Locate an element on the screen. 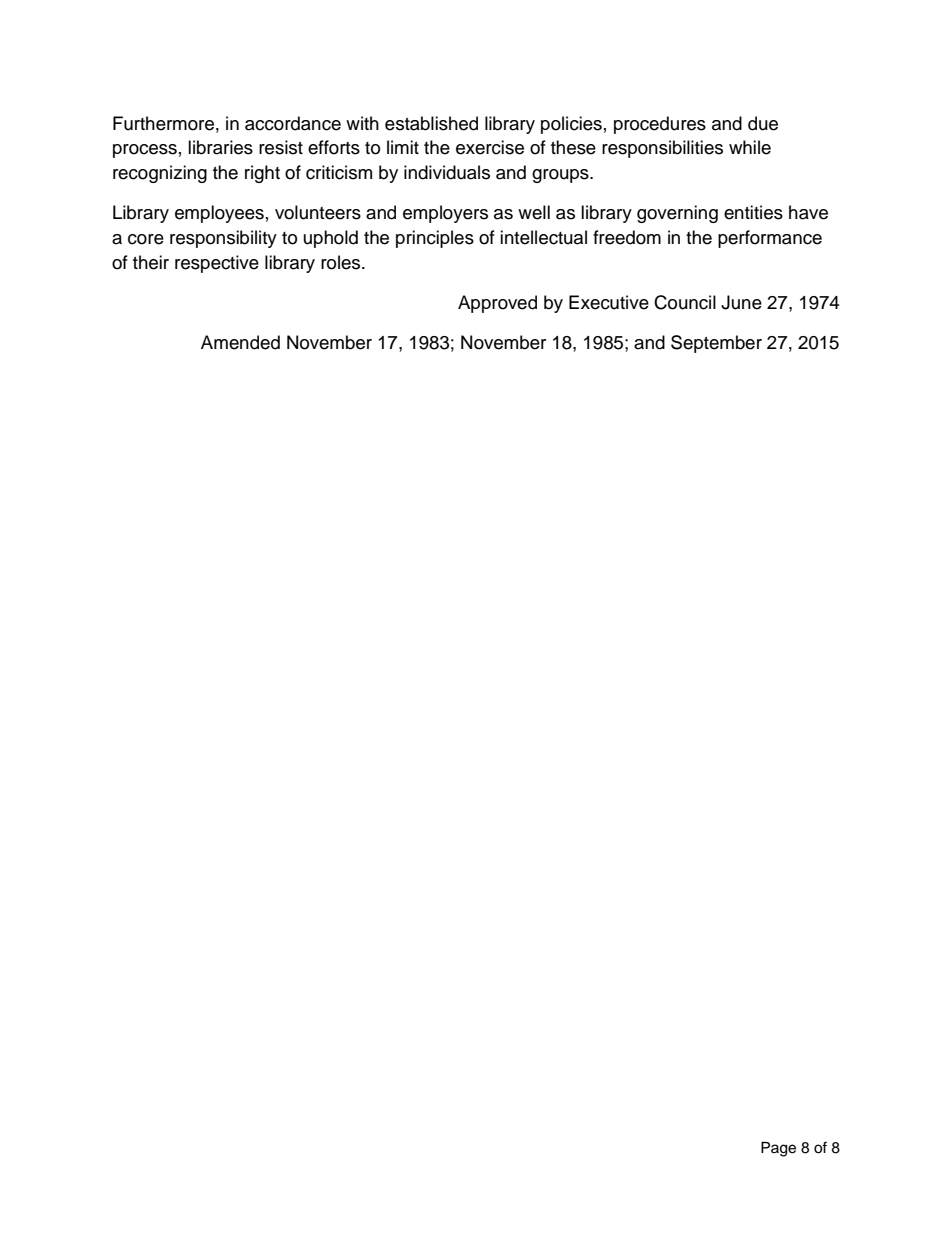 The width and height of the screenshot is (952, 1233). Approved is located at coordinates (497, 304).
